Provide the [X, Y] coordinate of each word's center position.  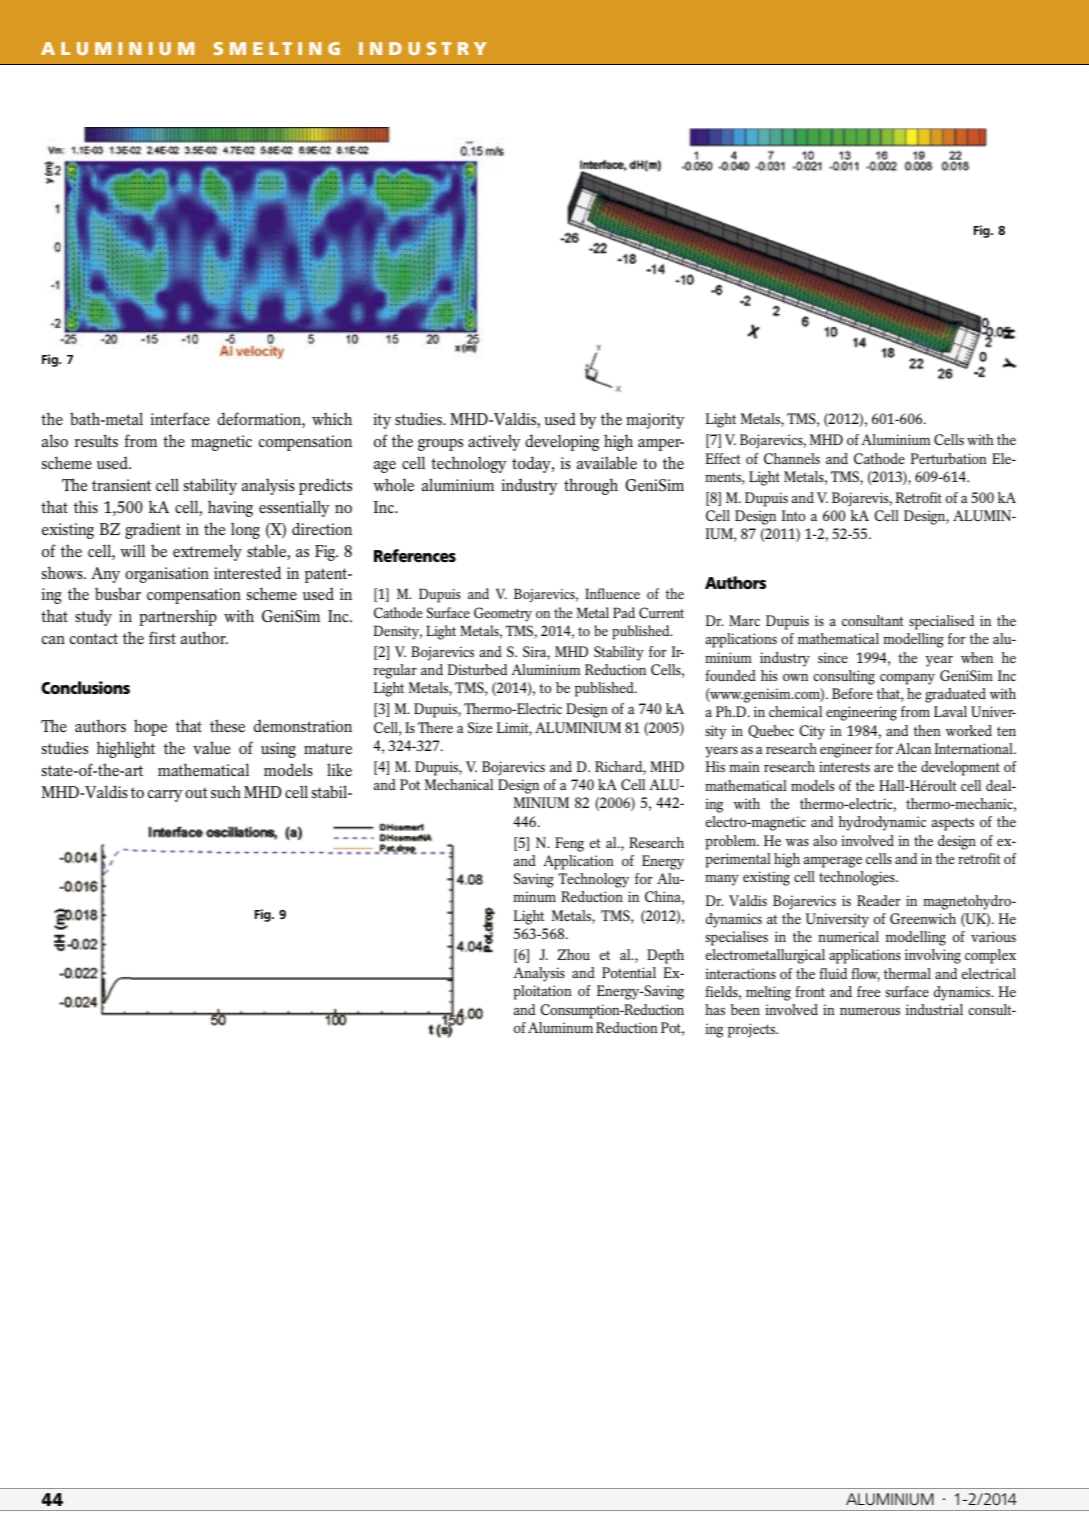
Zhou [573, 954]
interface [180, 418]
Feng [569, 844]
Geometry [503, 614]
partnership [178, 617]
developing [562, 442]
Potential [629, 972]
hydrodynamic [882, 823]
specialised [941, 622]
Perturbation [949, 458]
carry [165, 796]
